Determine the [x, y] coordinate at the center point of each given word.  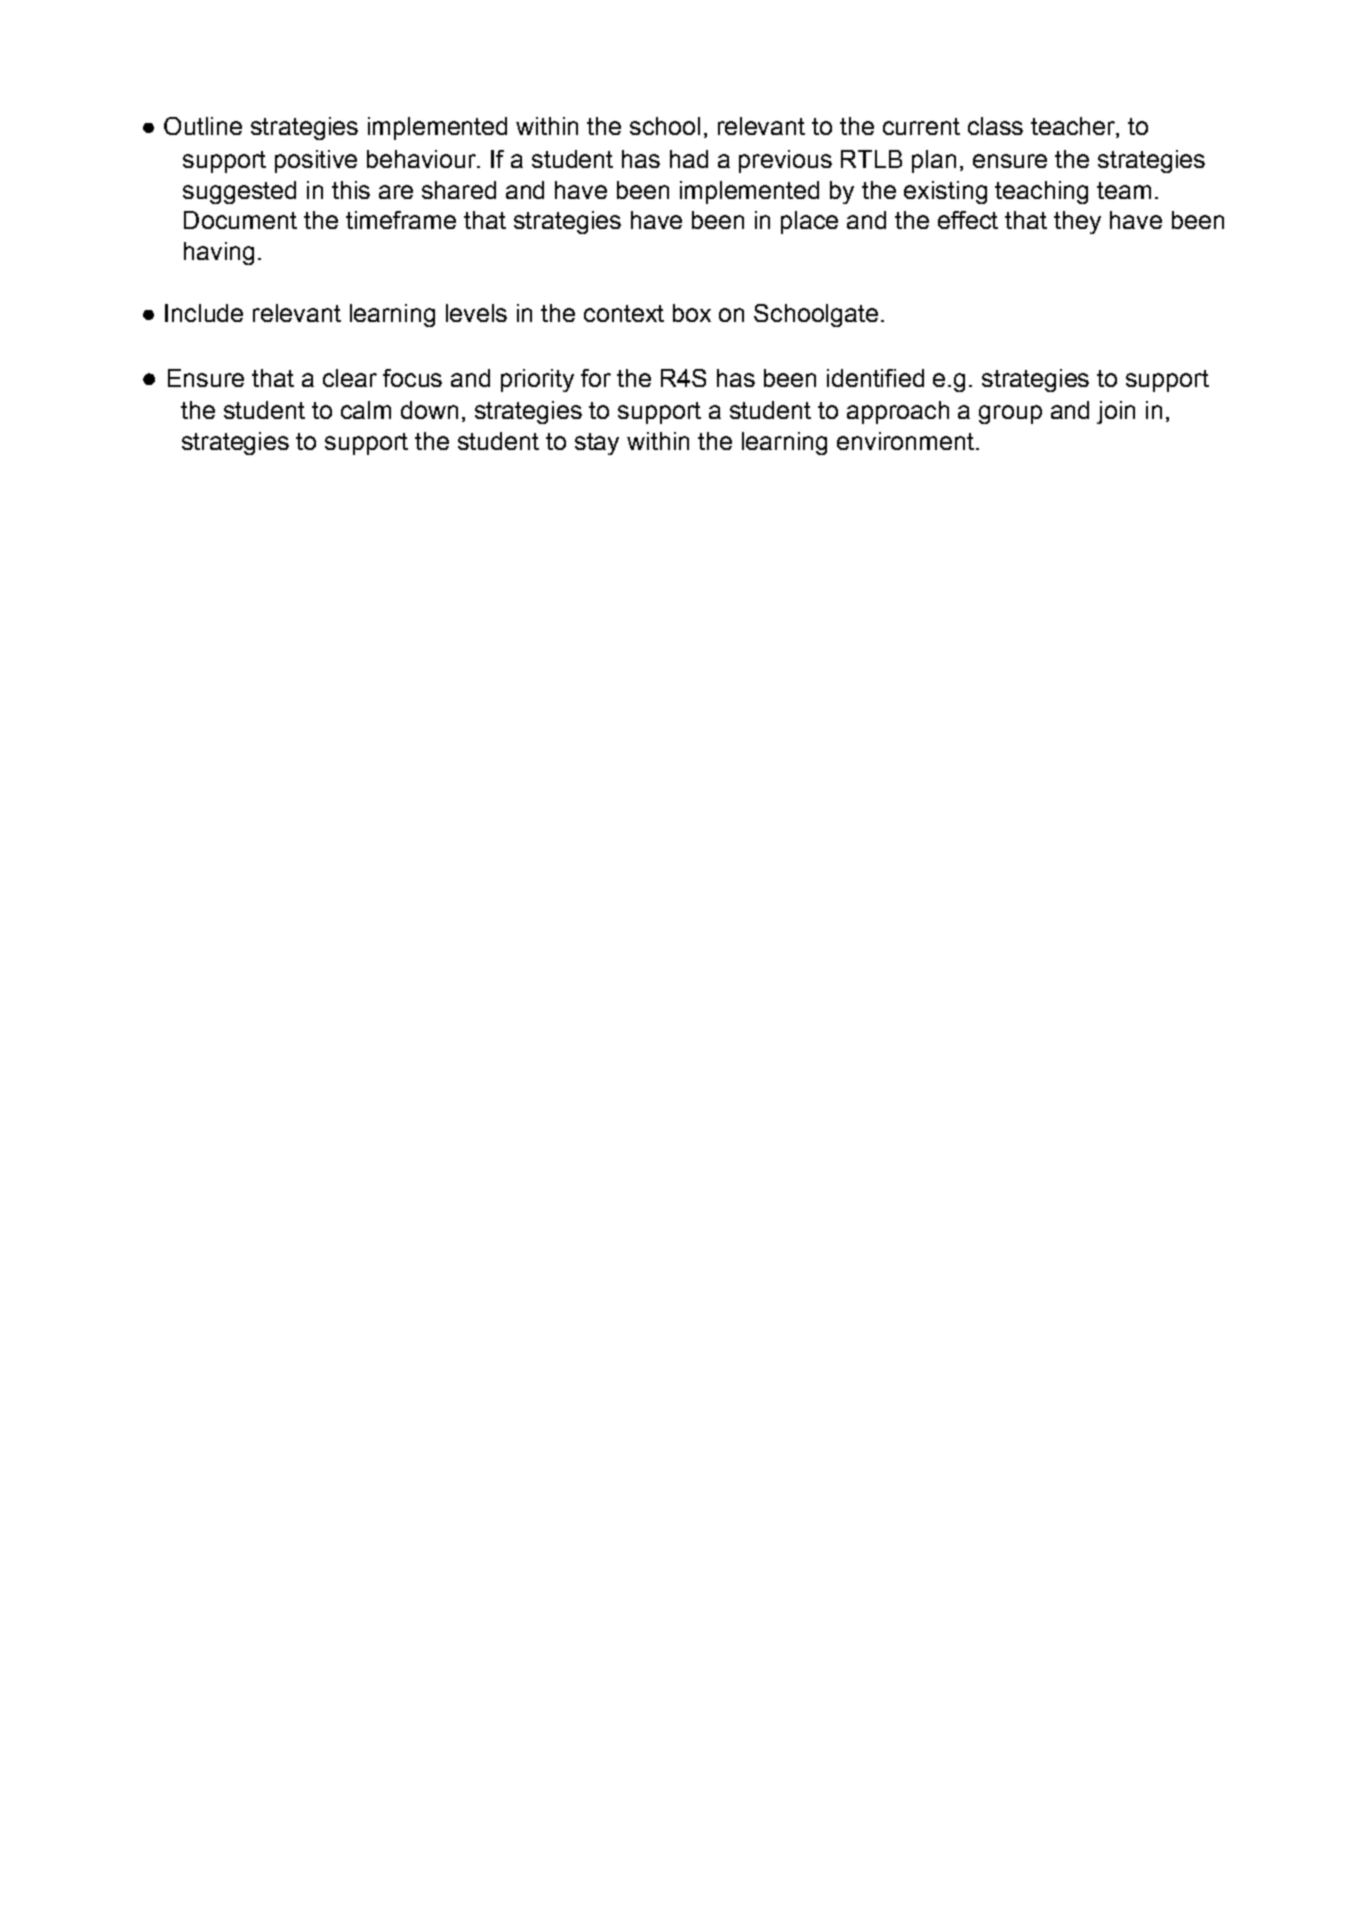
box [692, 313]
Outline [203, 126]
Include [204, 313]
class [995, 126]
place [809, 222]
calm [366, 410]
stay [597, 444]
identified [875, 378]
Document [240, 220]
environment [905, 441]
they [1077, 222]
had [689, 159]
